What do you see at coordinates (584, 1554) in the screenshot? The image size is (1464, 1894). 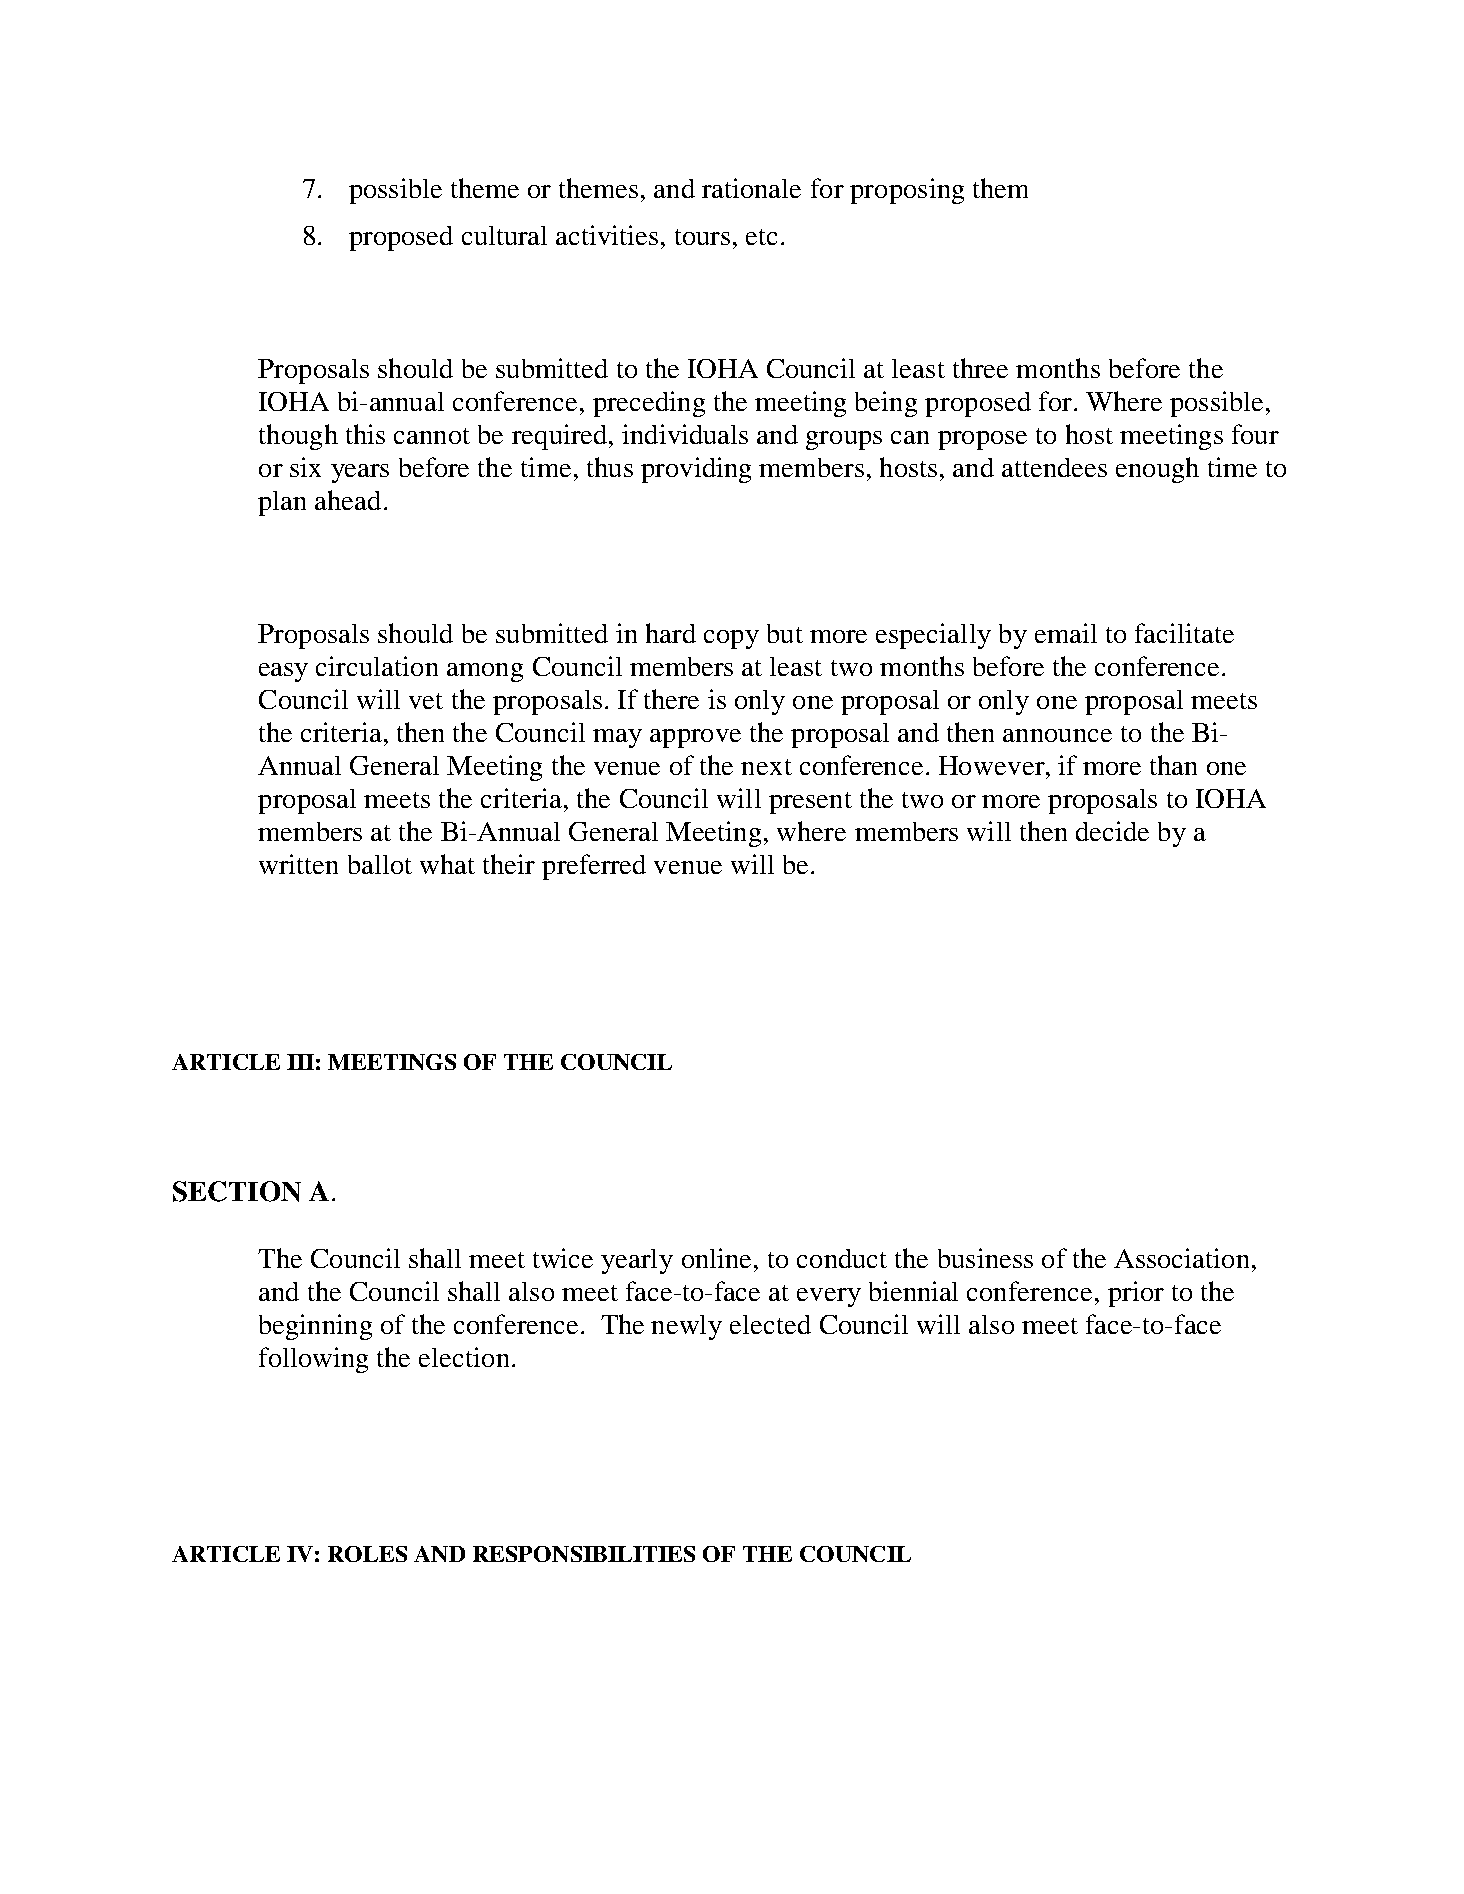 I see `RESPONSIBILITIES` at bounding box center [584, 1554].
